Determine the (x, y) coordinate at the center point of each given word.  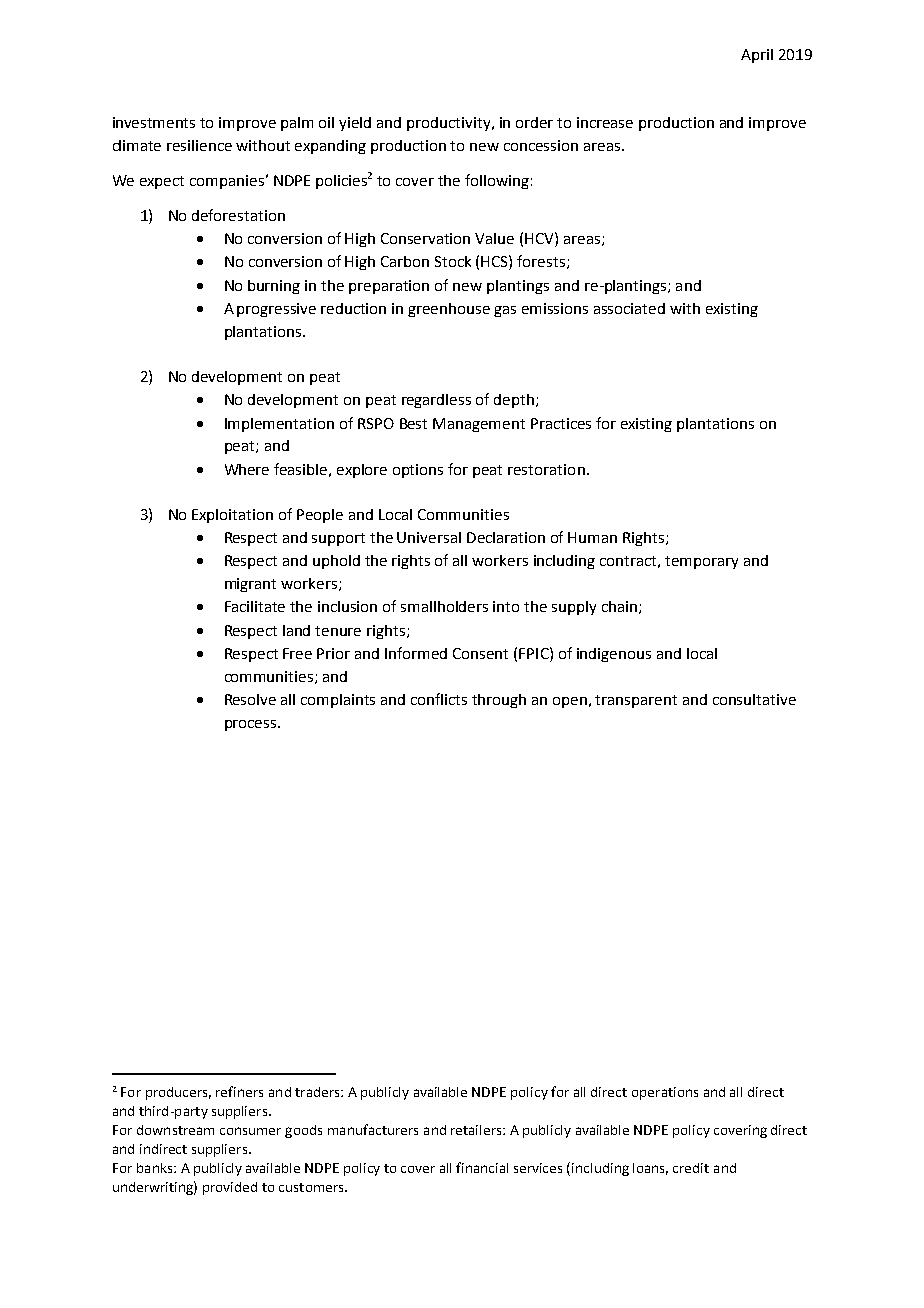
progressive (276, 310)
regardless (436, 401)
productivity (450, 124)
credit (691, 1168)
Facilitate (255, 606)
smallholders (444, 606)
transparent (636, 701)
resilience (199, 145)
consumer (250, 1131)
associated (629, 308)
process (252, 725)
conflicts (439, 699)
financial (482, 1167)
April (757, 56)
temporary (701, 562)
